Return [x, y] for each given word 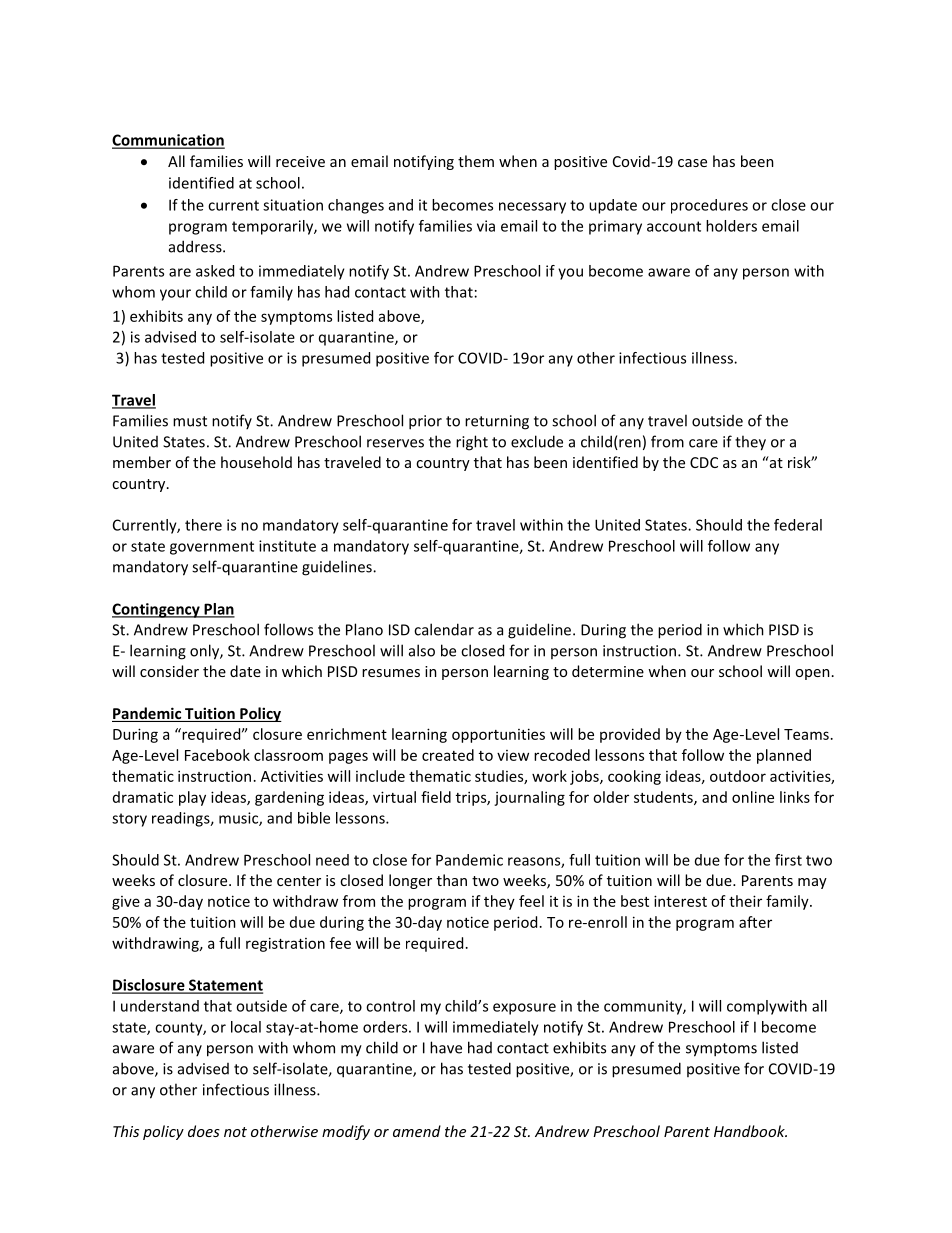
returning [497, 422]
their [745, 901]
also [422, 650]
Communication [168, 141]
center [299, 881]
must [190, 421]
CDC [704, 462]
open [812, 674]
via [486, 226]
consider [169, 671]
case [692, 163]
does [204, 1131]
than [452, 880]
